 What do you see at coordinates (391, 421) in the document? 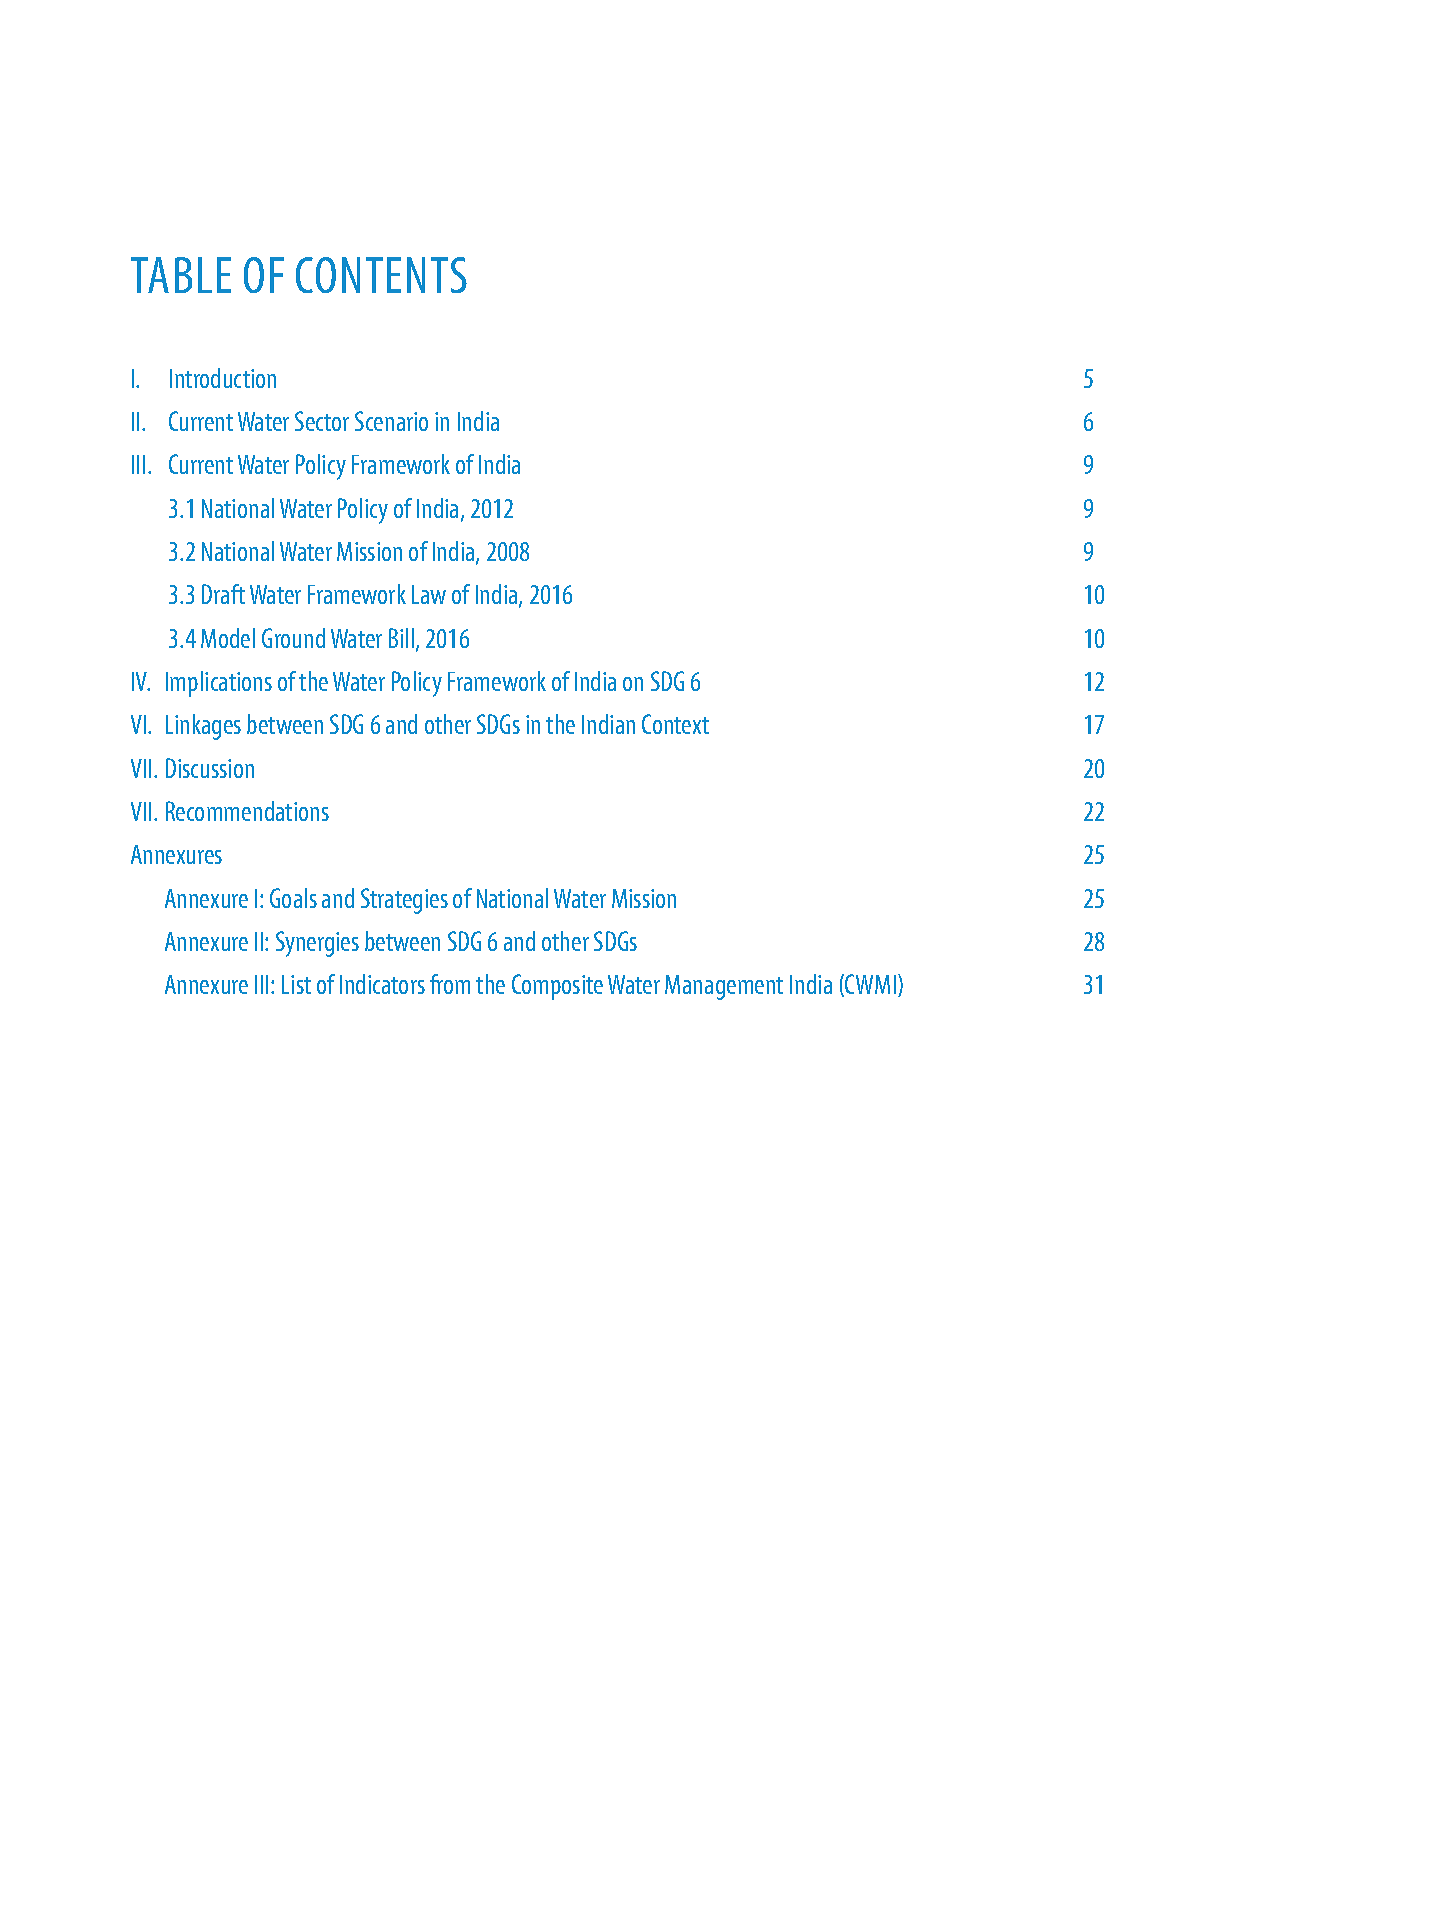
I see `Scenario` at bounding box center [391, 421].
